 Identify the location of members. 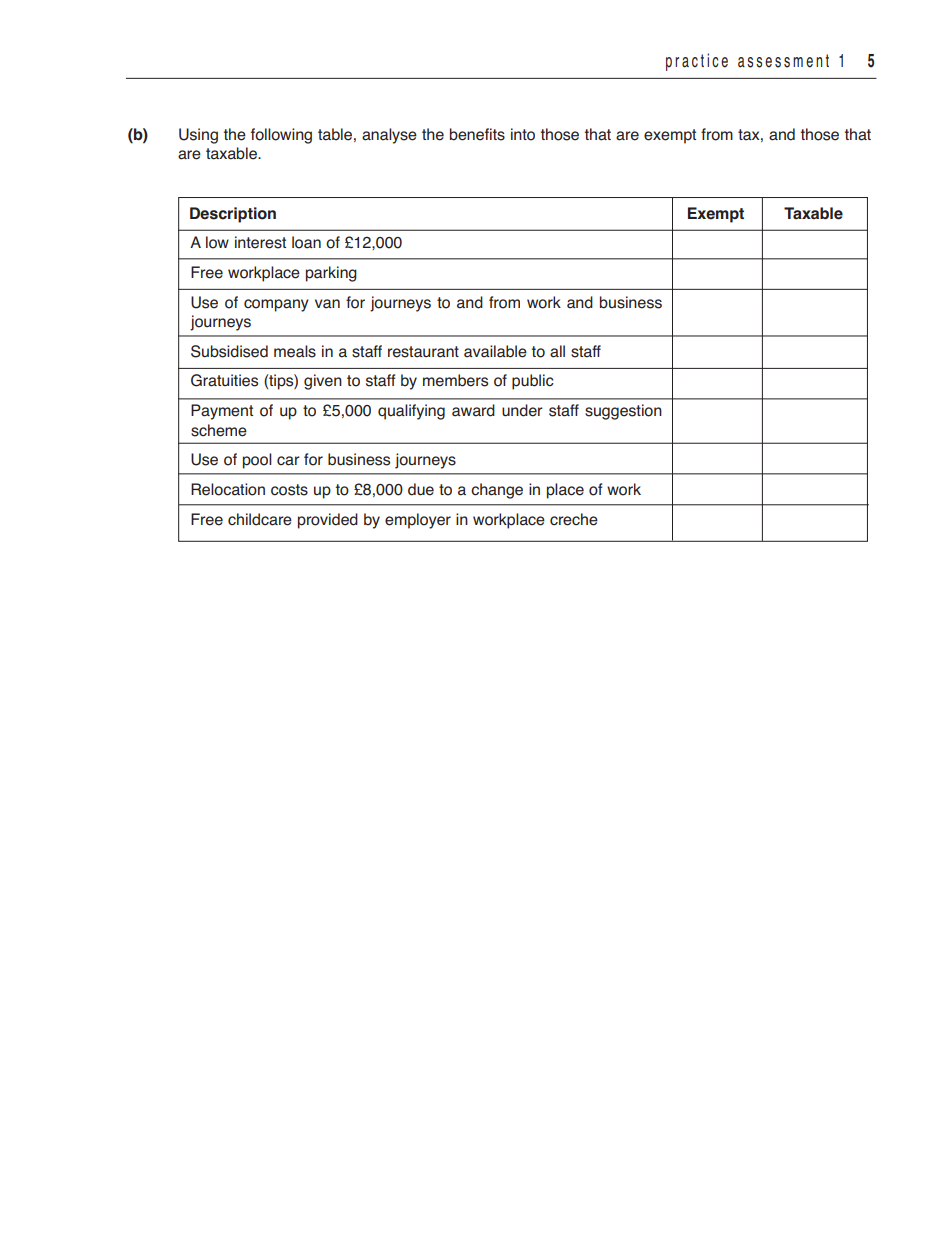
(455, 380).
